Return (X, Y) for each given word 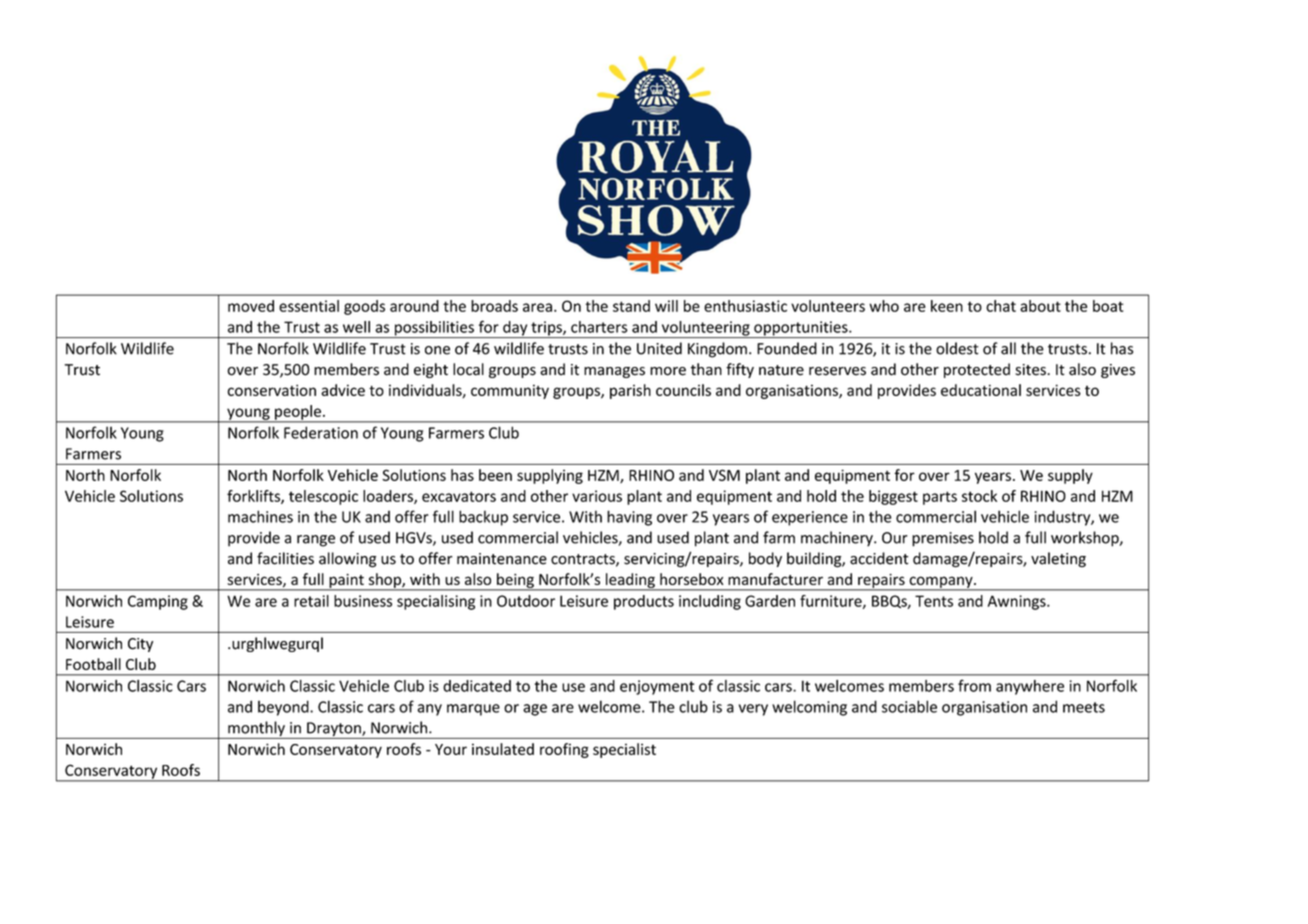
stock (979, 496)
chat (1001, 306)
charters (599, 327)
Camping (158, 602)
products (644, 602)
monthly (256, 730)
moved (251, 306)
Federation (321, 432)
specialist (624, 750)
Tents (934, 601)
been (495, 475)
